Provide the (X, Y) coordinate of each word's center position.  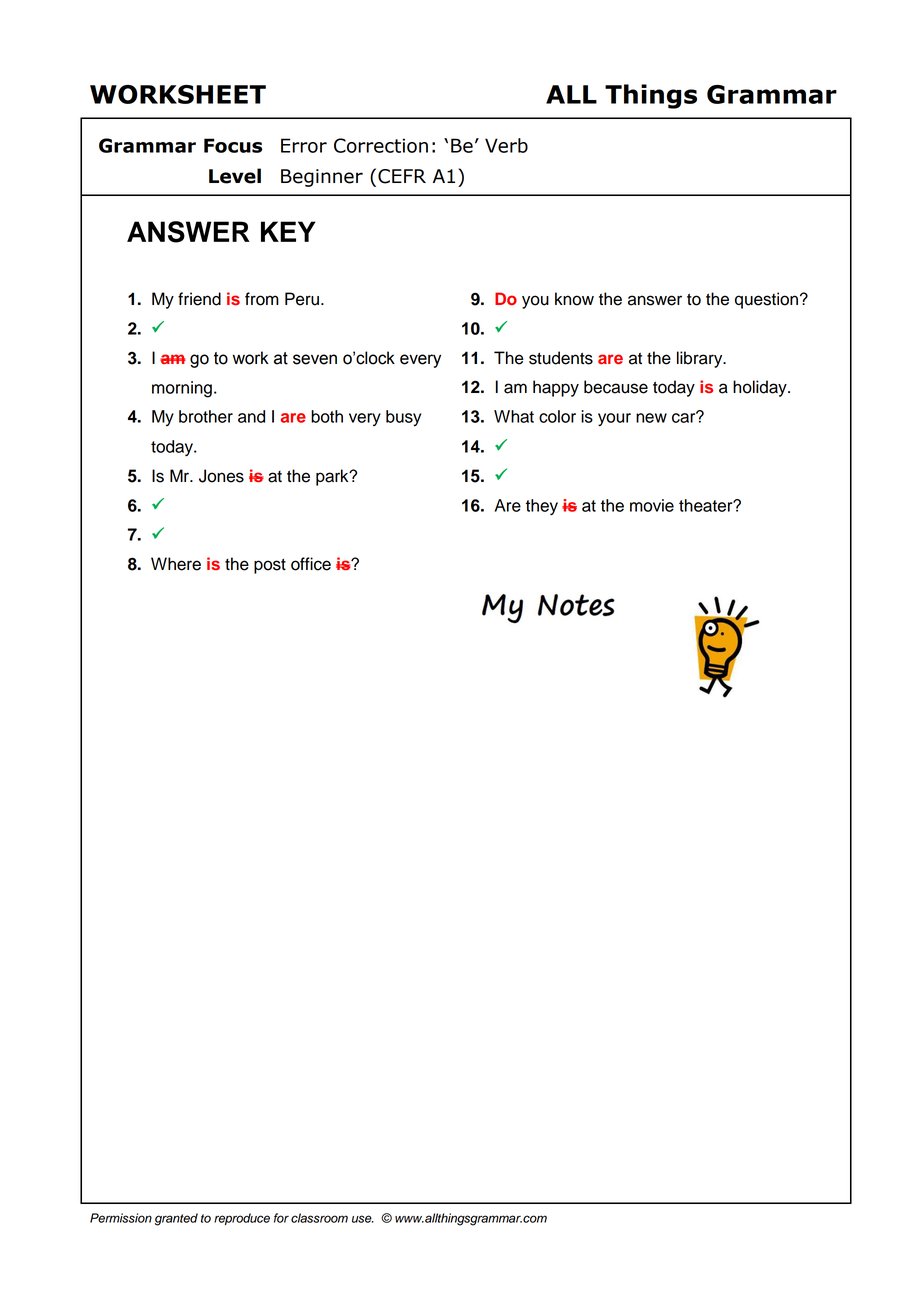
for (281, 1218)
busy (403, 418)
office (311, 564)
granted (176, 1219)
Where (176, 564)
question (766, 300)
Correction (381, 145)
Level (235, 176)
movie (652, 505)
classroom (319, 1218)
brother (206, 416)
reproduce (242, 1219)
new (651, 418)
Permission (121, 1218)
